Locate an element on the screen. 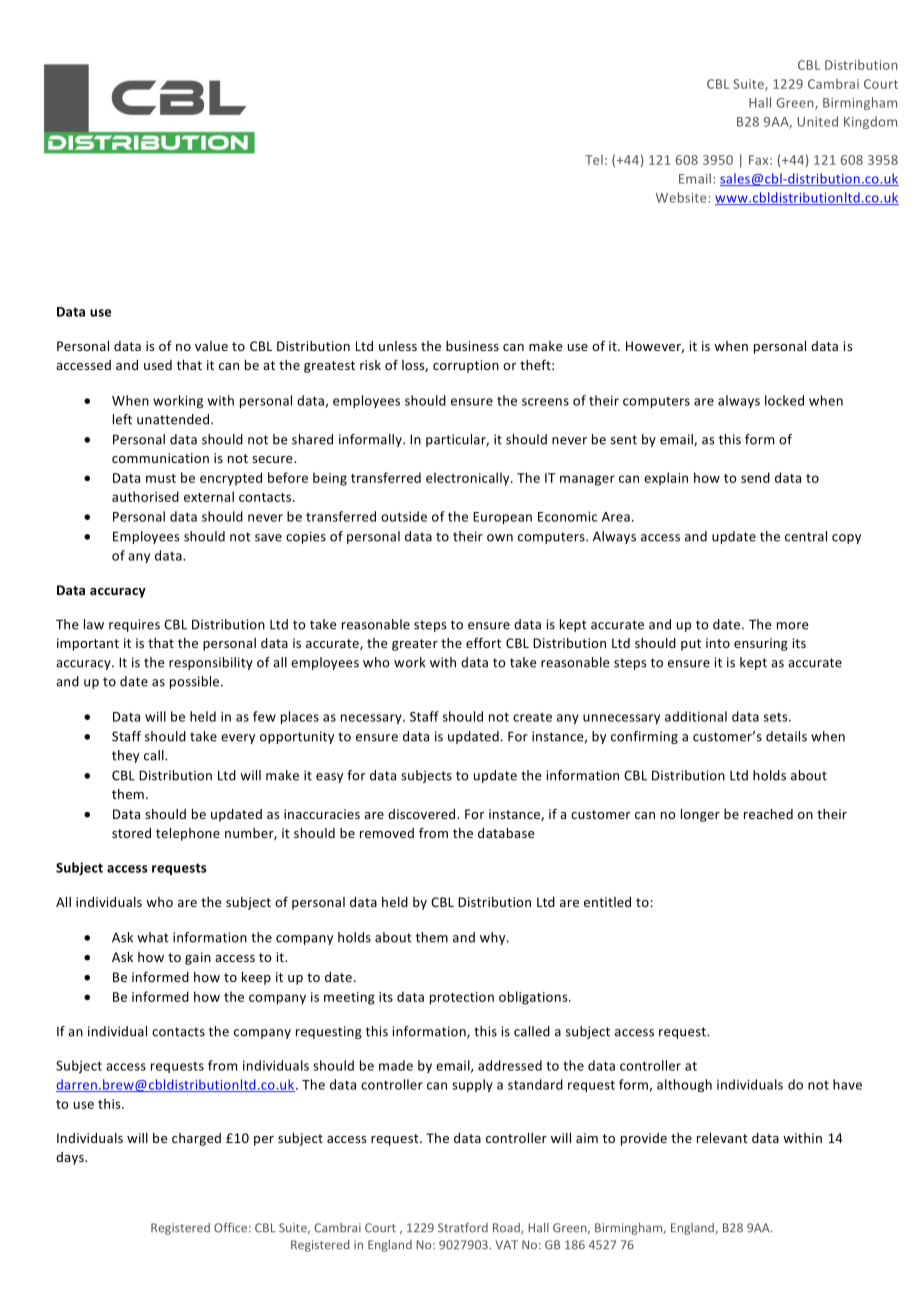 This screenshot has width=924, height=1308. European is located at coordinates (502, 518).
